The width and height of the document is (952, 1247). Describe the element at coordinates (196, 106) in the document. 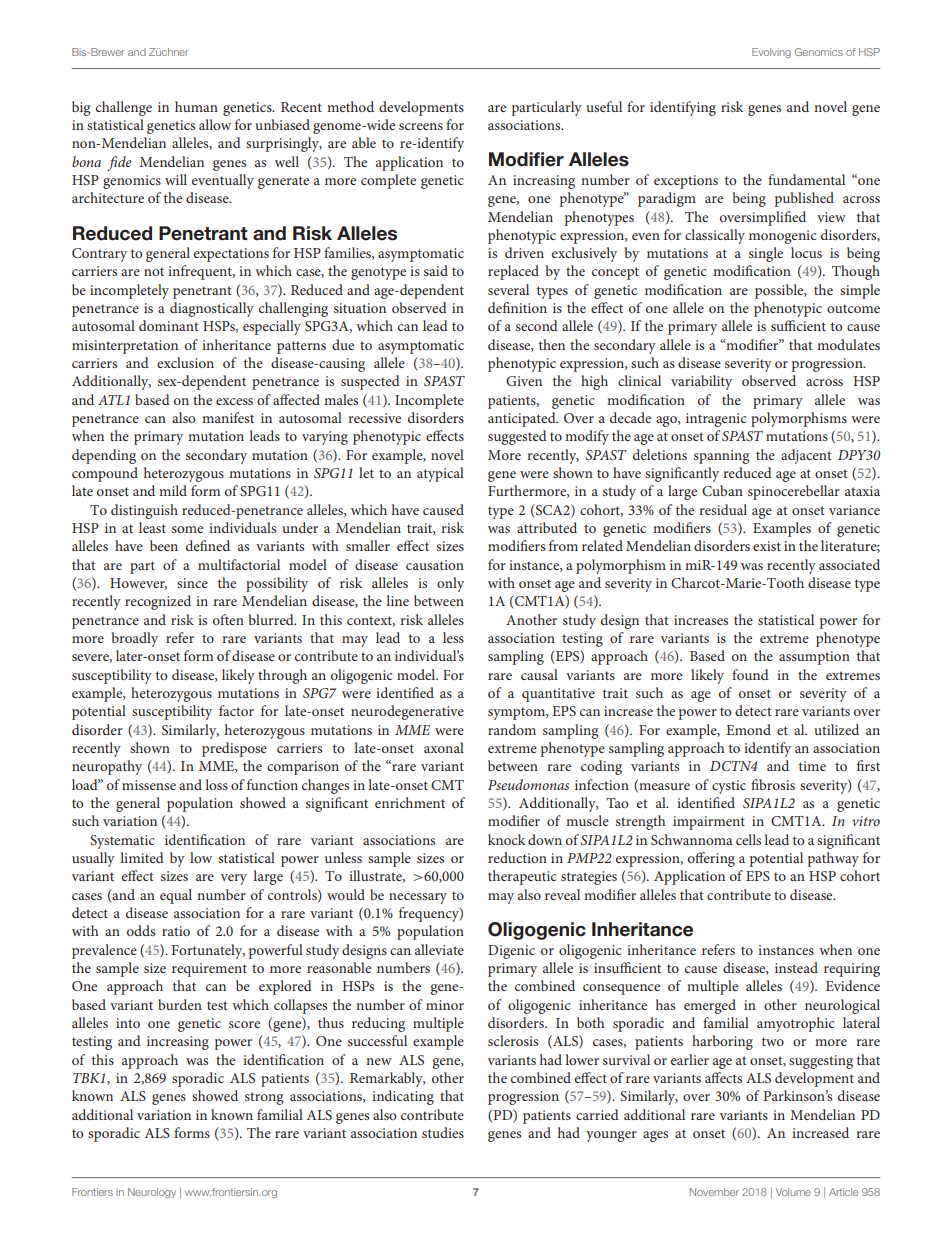

I see `human` at that location.
